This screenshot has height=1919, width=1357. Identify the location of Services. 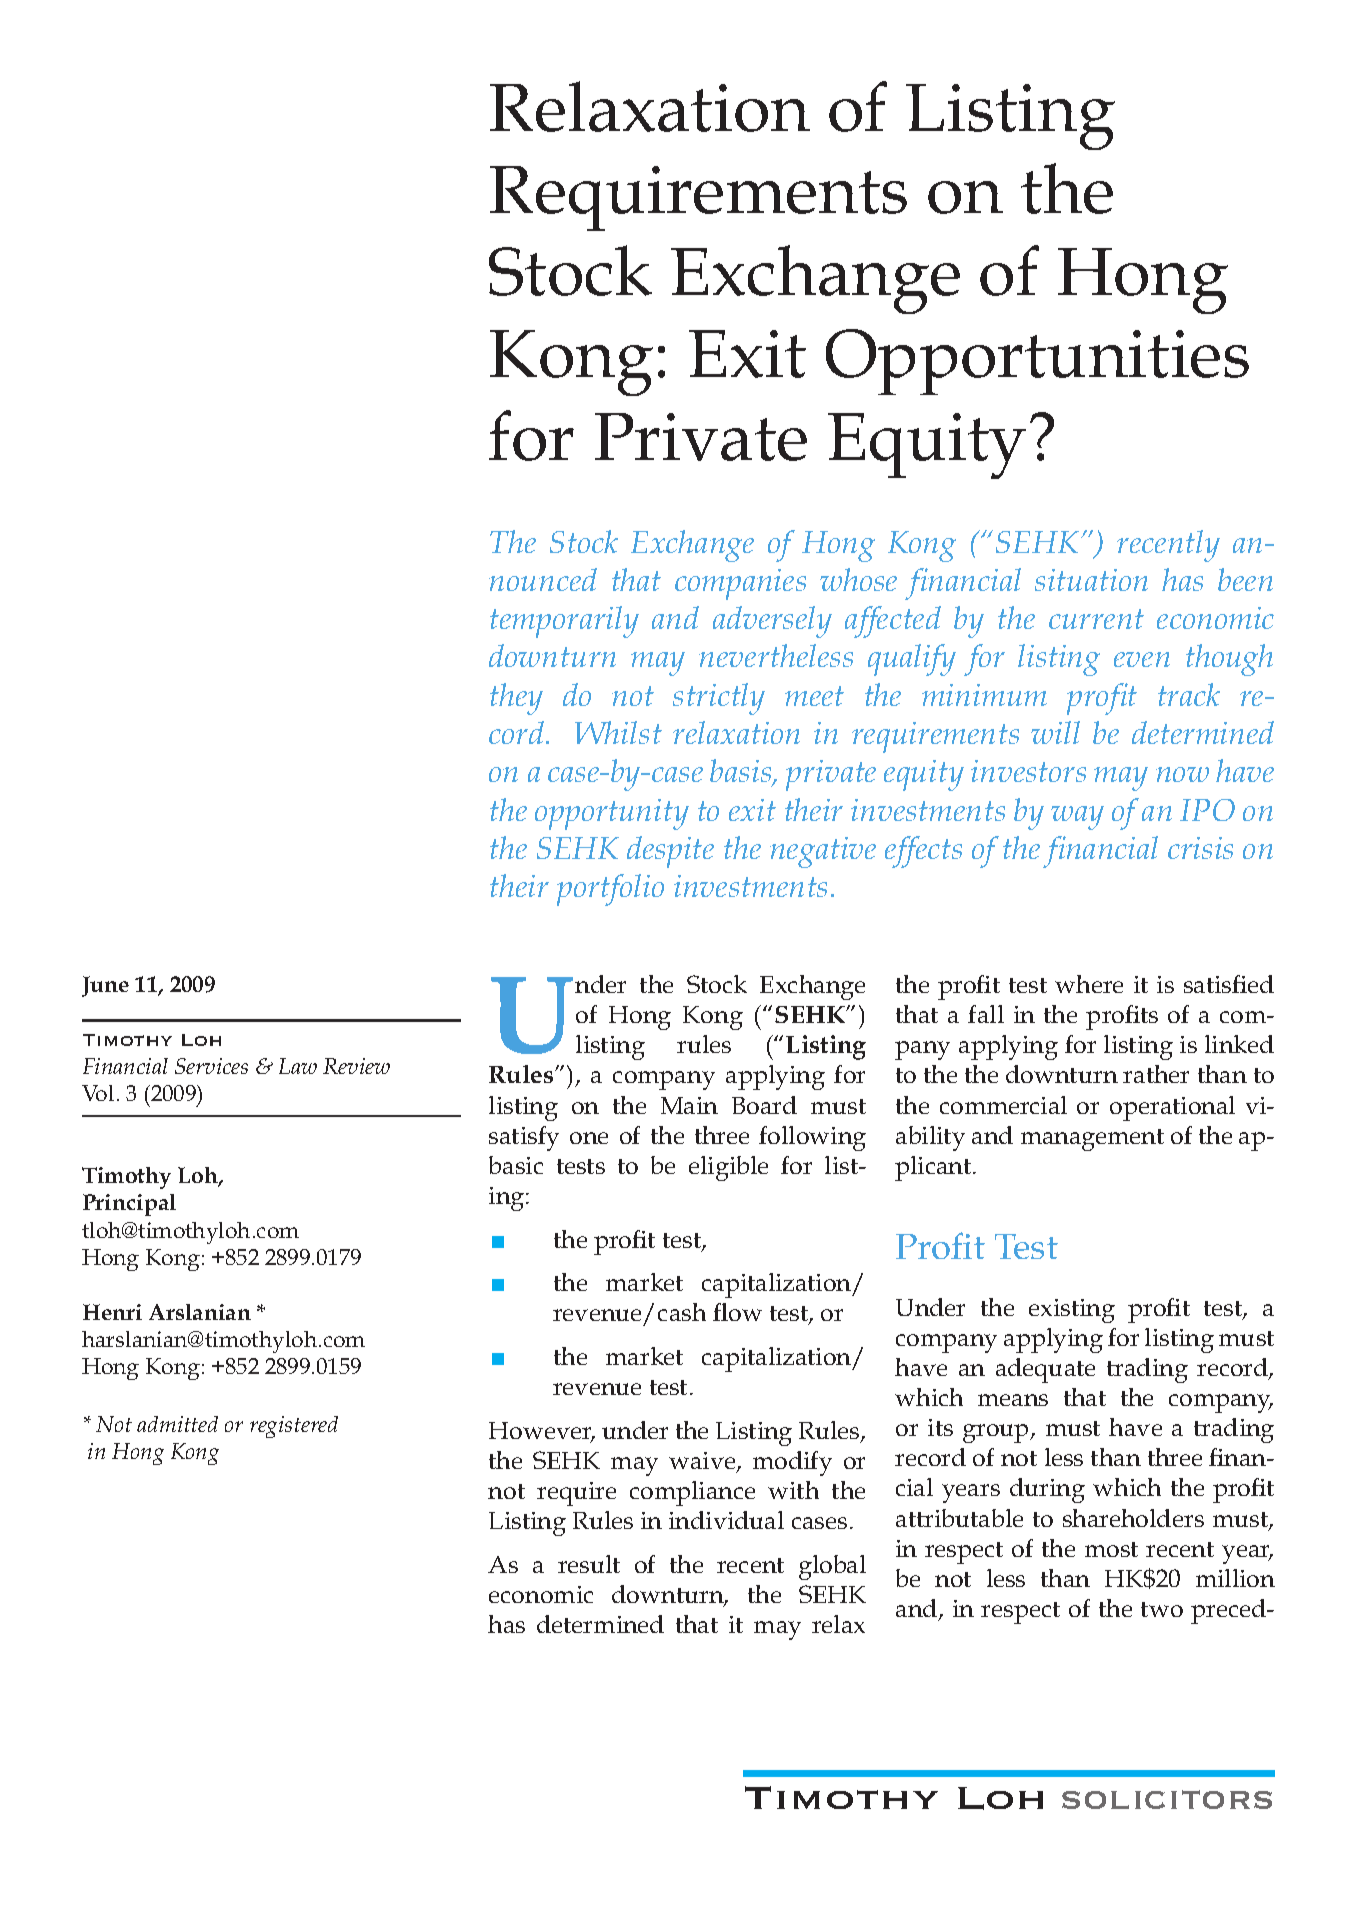
(211, 1066).
